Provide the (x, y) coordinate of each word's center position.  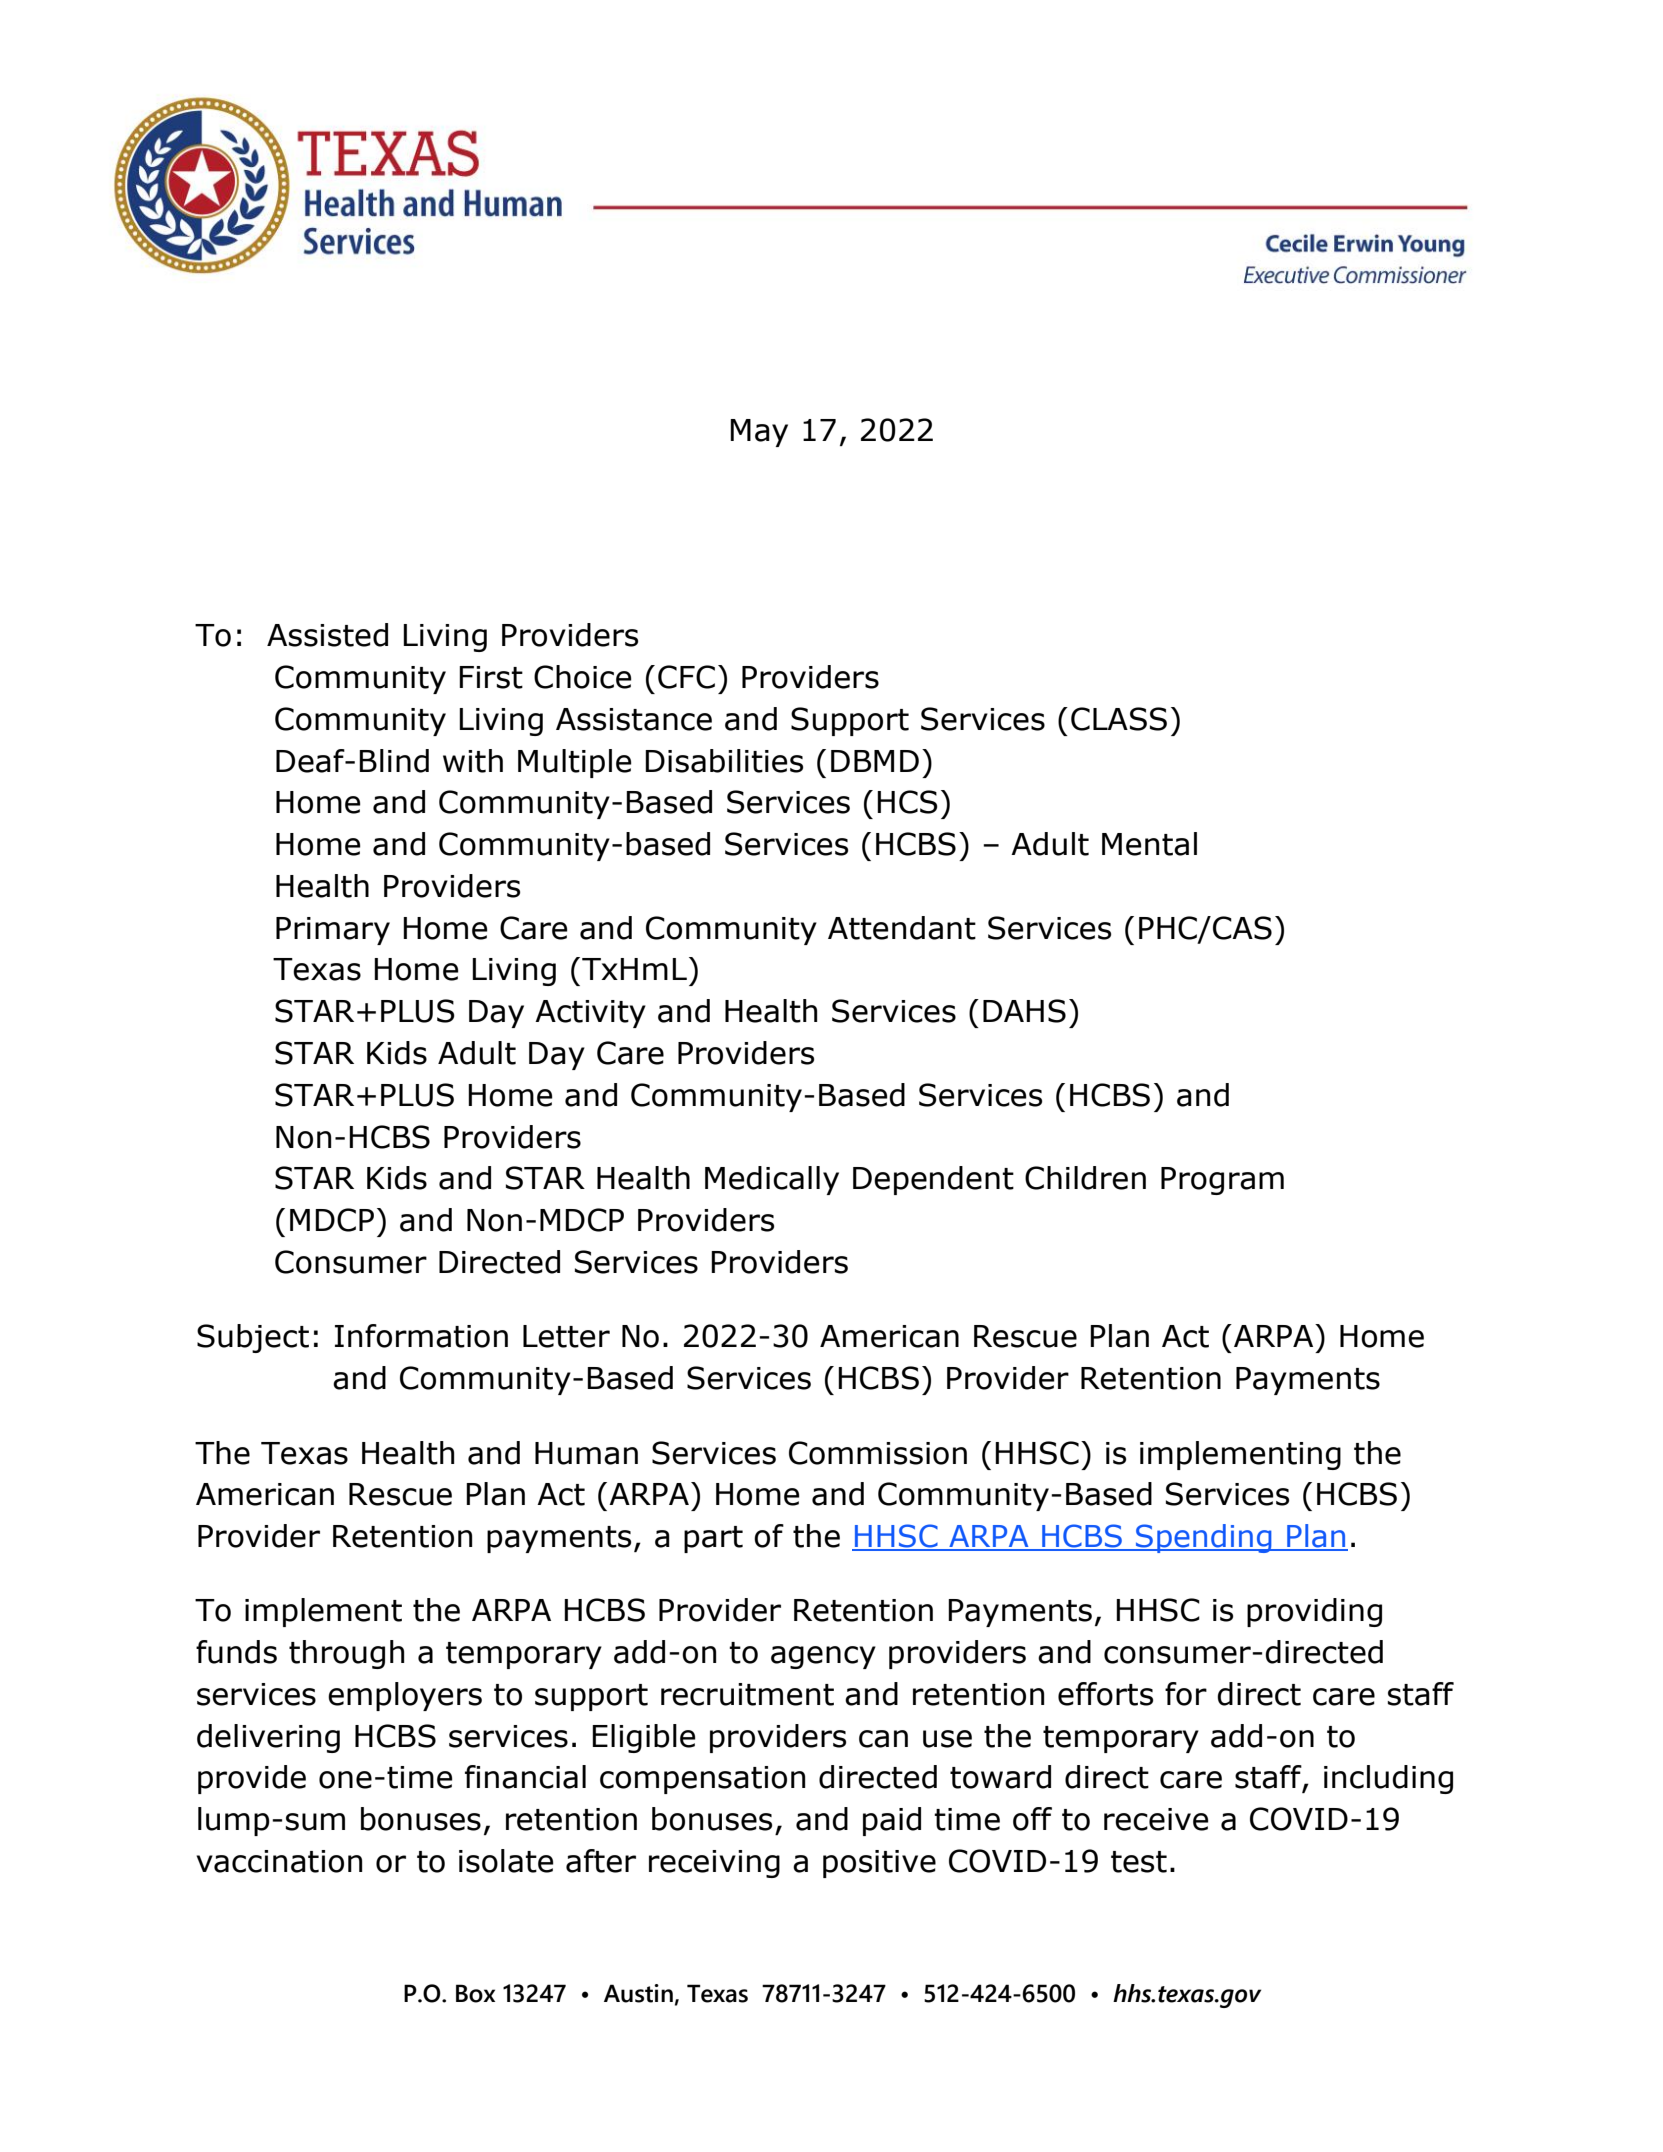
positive (879, 1864)
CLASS (1119, 719)
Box (475, 1993)
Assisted (327, 635)
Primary (333, 931)
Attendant (902, 928)
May (759, 433)
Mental (1149, 844)
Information (421, 1336)
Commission (878, 1453)
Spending (1204, 1538)
